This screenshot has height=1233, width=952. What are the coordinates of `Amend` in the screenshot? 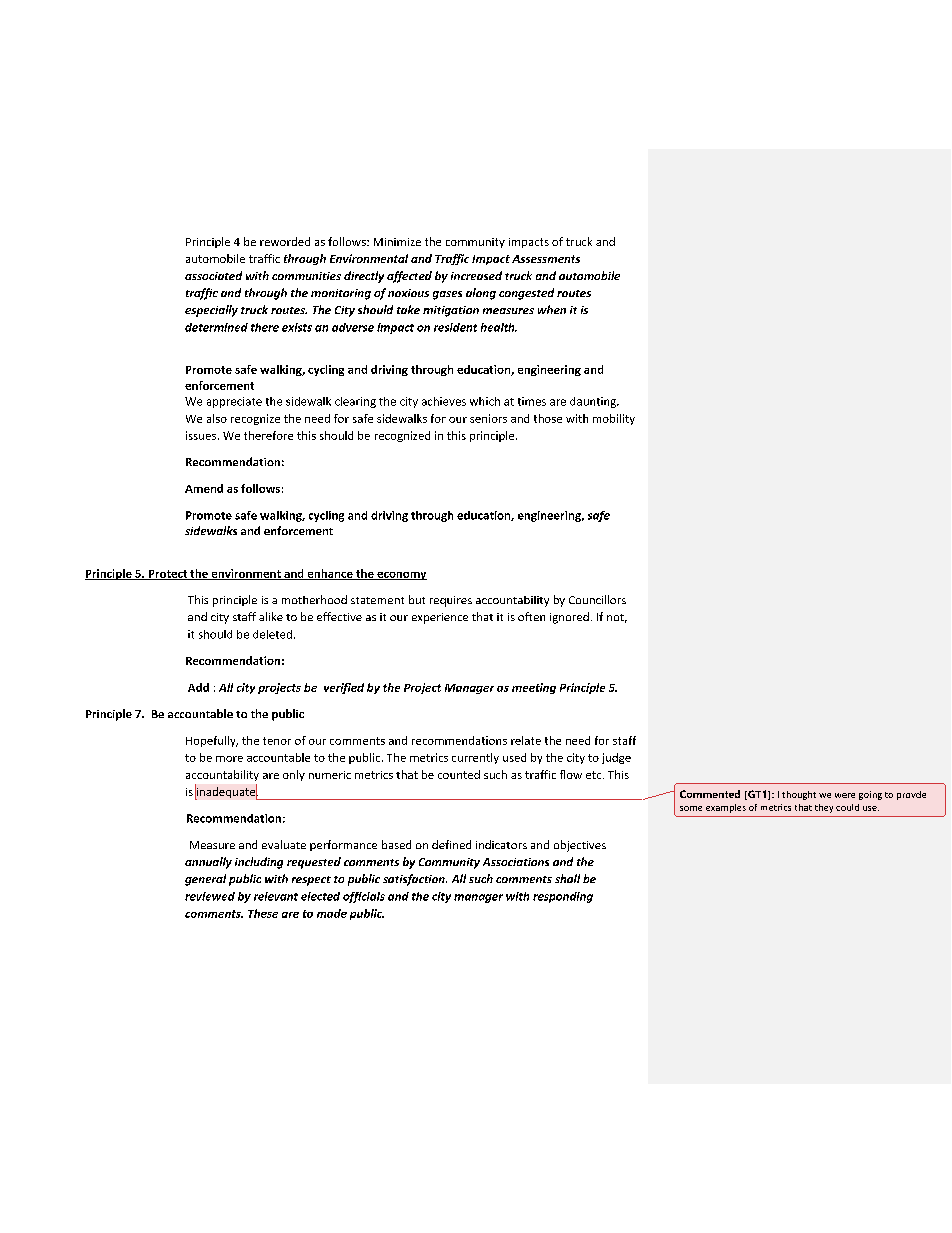 It's located at (204, 488).
